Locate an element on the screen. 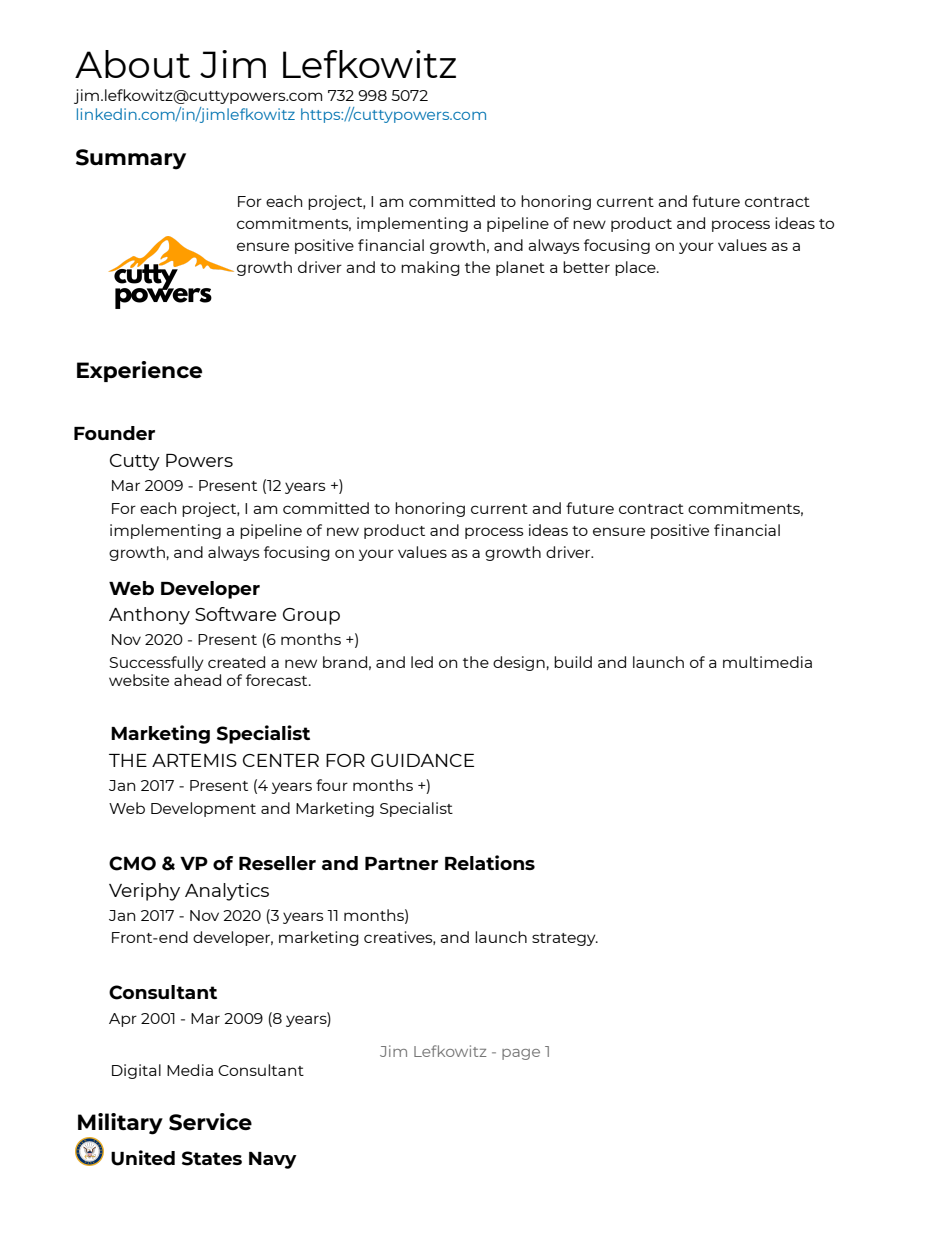 The image size is (952, 1233). CMO is located at coordinates (132, 863).
